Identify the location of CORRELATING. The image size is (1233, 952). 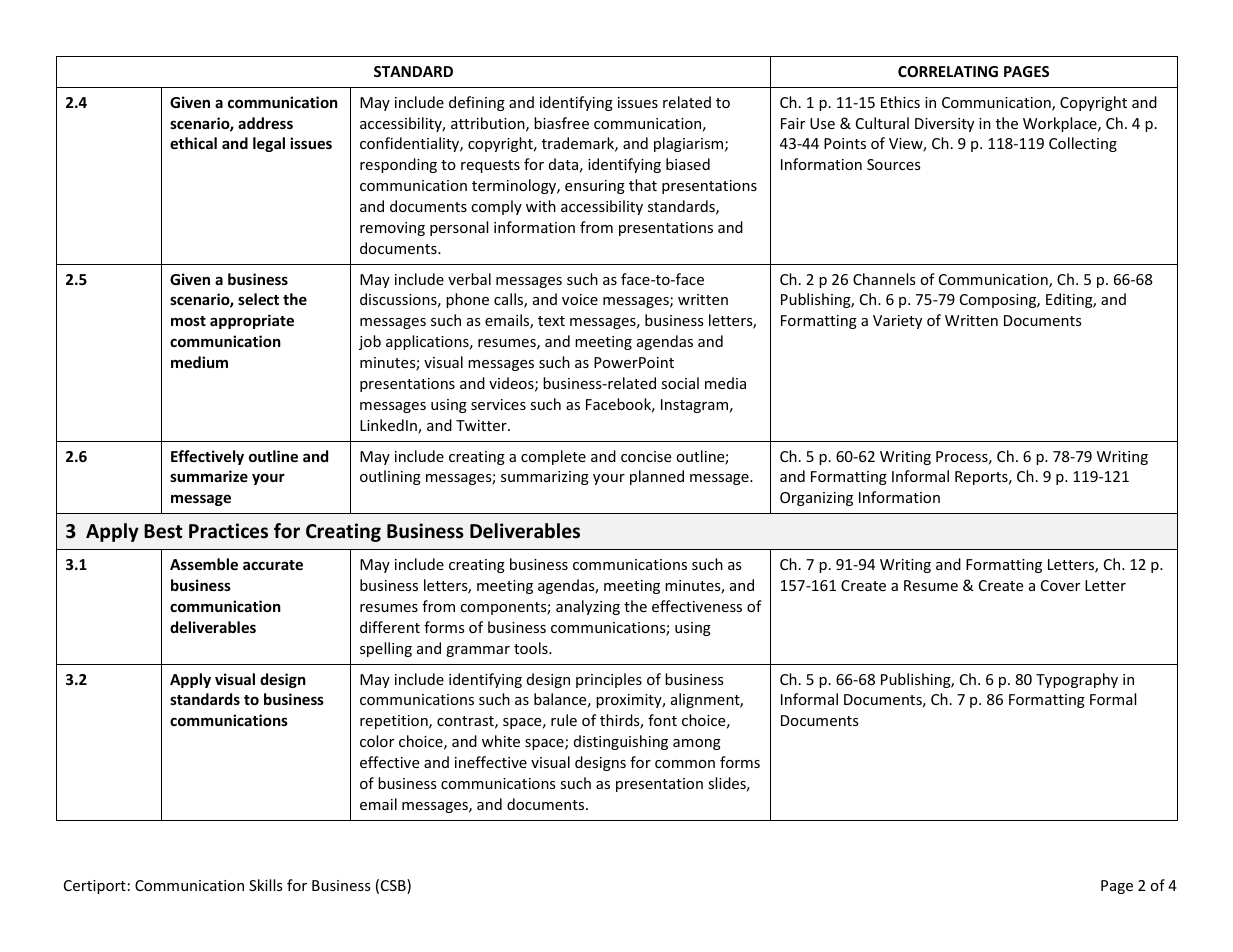
(948, 71).
